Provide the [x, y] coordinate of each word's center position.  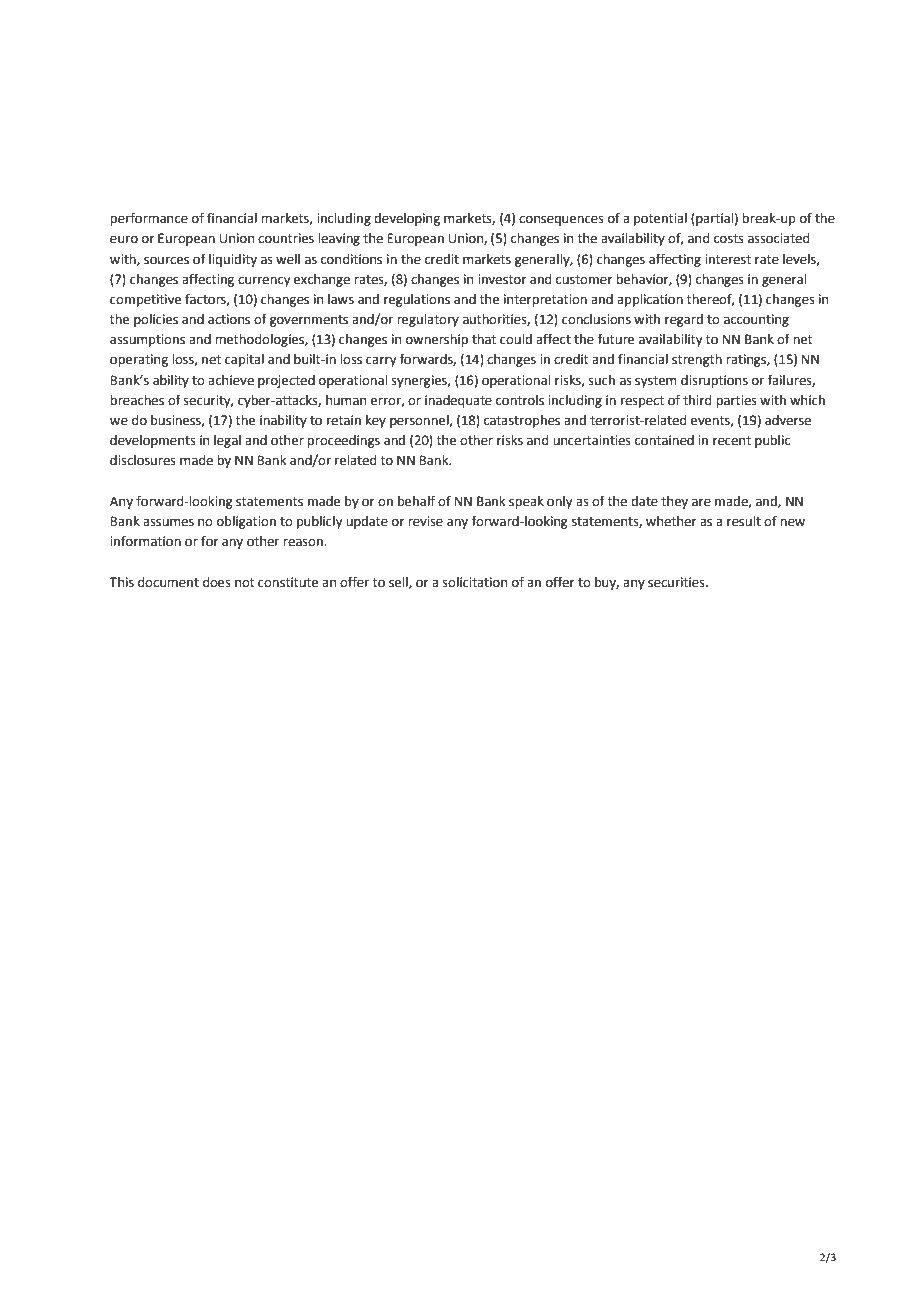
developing [407, 219]
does [217, 582]
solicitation [475, 582]
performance [149, 219]
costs [729, 239]
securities [677, 582]
